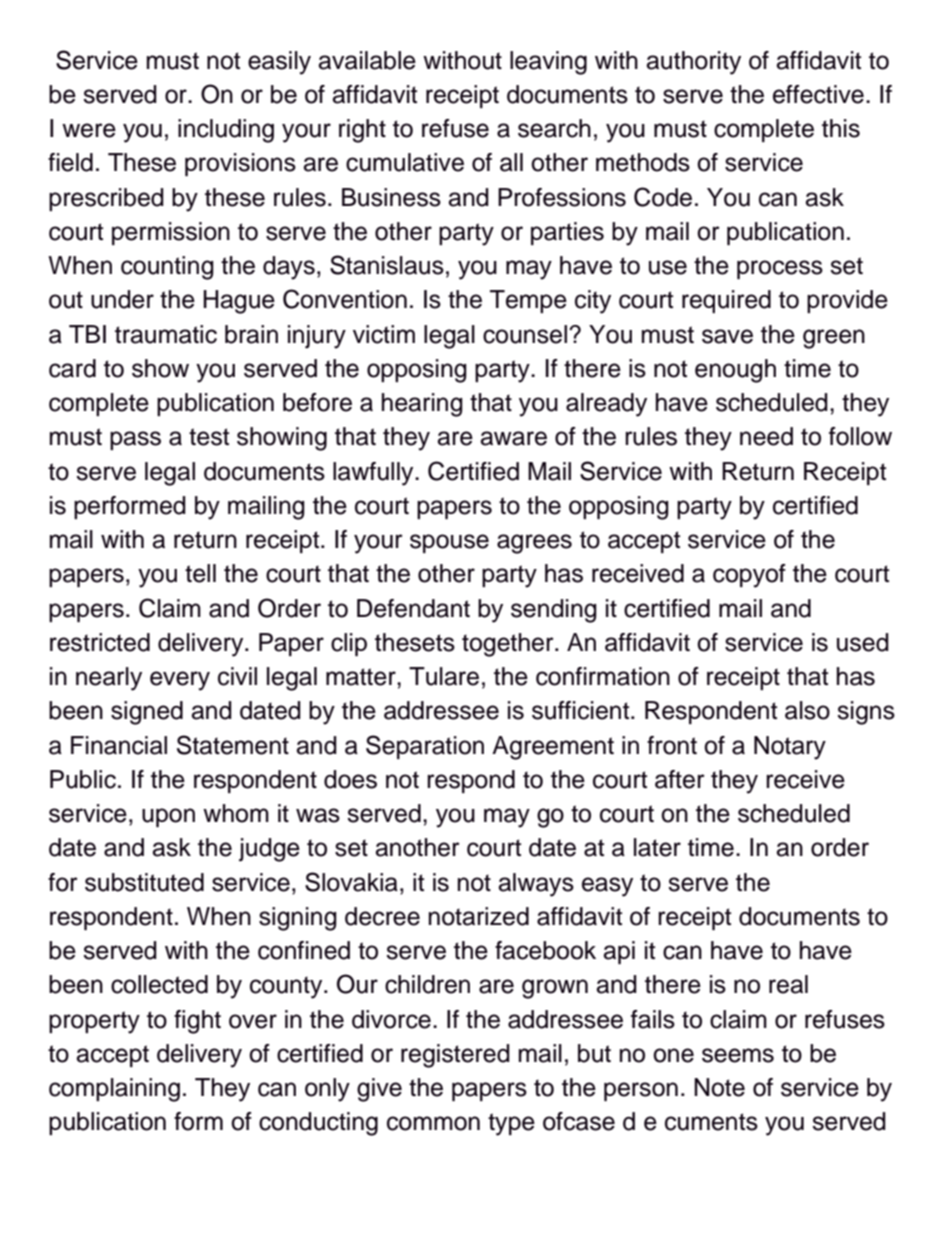 The width and height of the screenshot is (952, 1233). Describe the element at coordinates (455, 1056) in the screenshot. I see `registered` at that location.
